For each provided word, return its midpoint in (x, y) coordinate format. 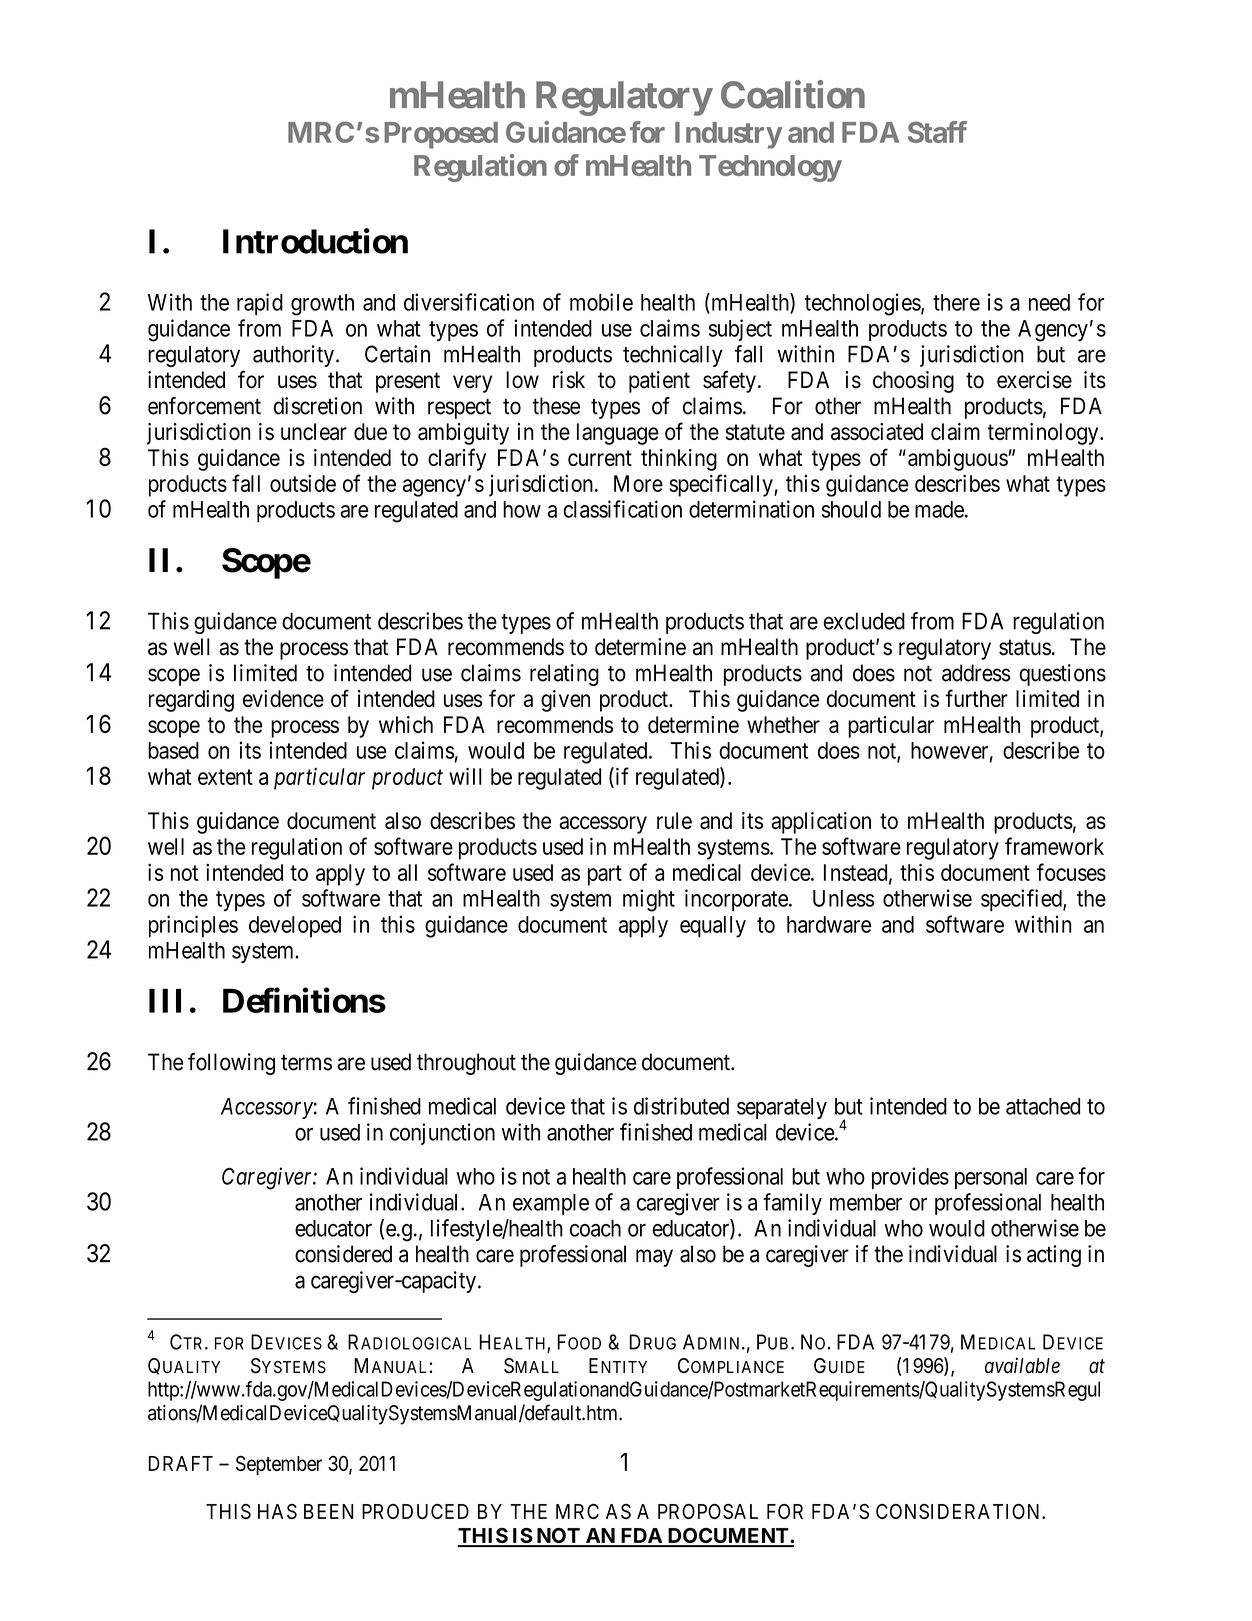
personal (991, 1178)
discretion (318, 406)
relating (564, 675)
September (279, 1465)
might (649, 900)
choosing (913, 382)
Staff (937, 132)
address (976, 673)
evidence (283, 698)
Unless (843, 898)
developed (295, 927)
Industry (728, 135)
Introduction (315, 241)
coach (595, 1228)
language (618, 434)
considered (343, 1254)
